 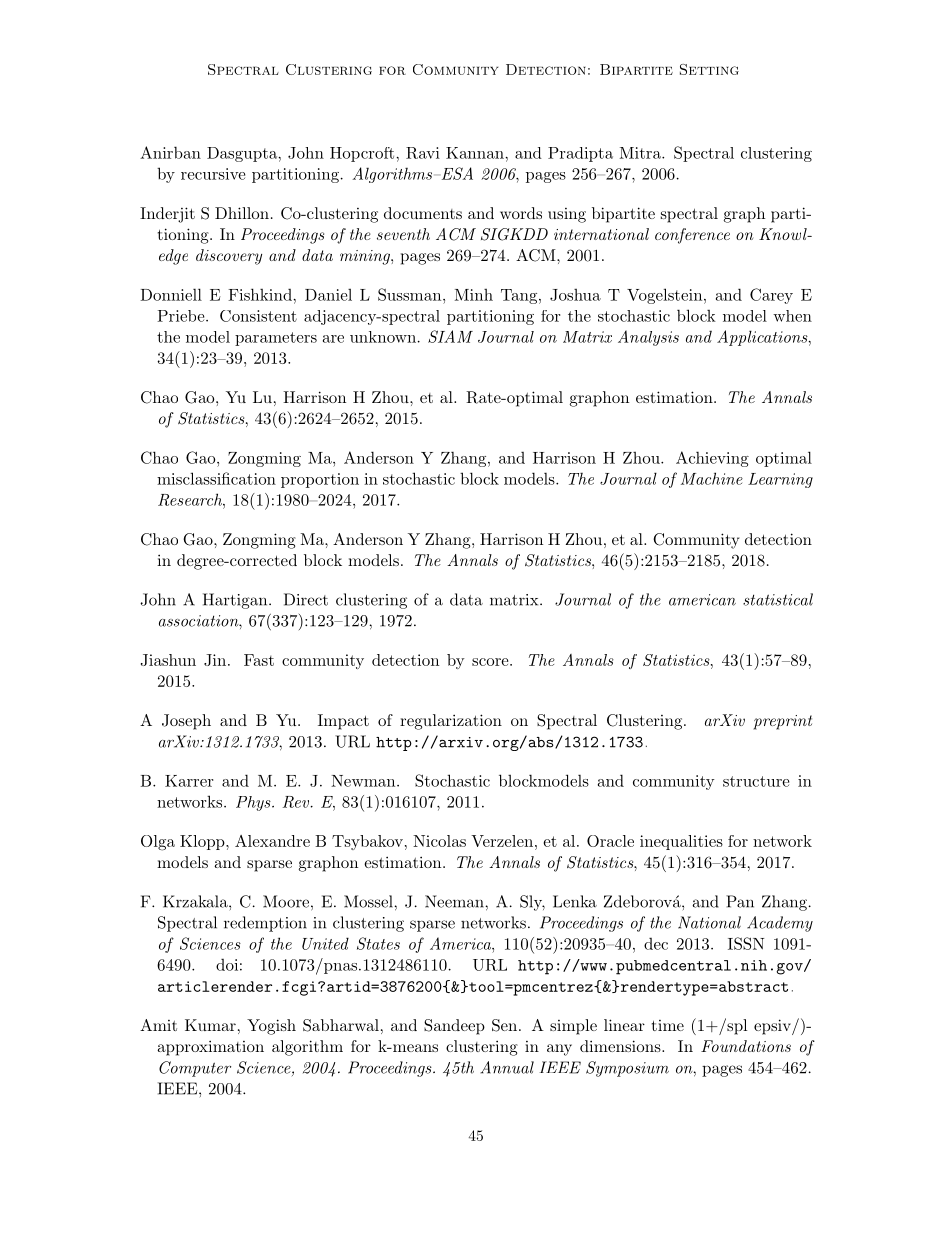 What do you see at coordinates (210, 1025) in the page?
I see `Kumar` at bounding box center [210, 1025].
